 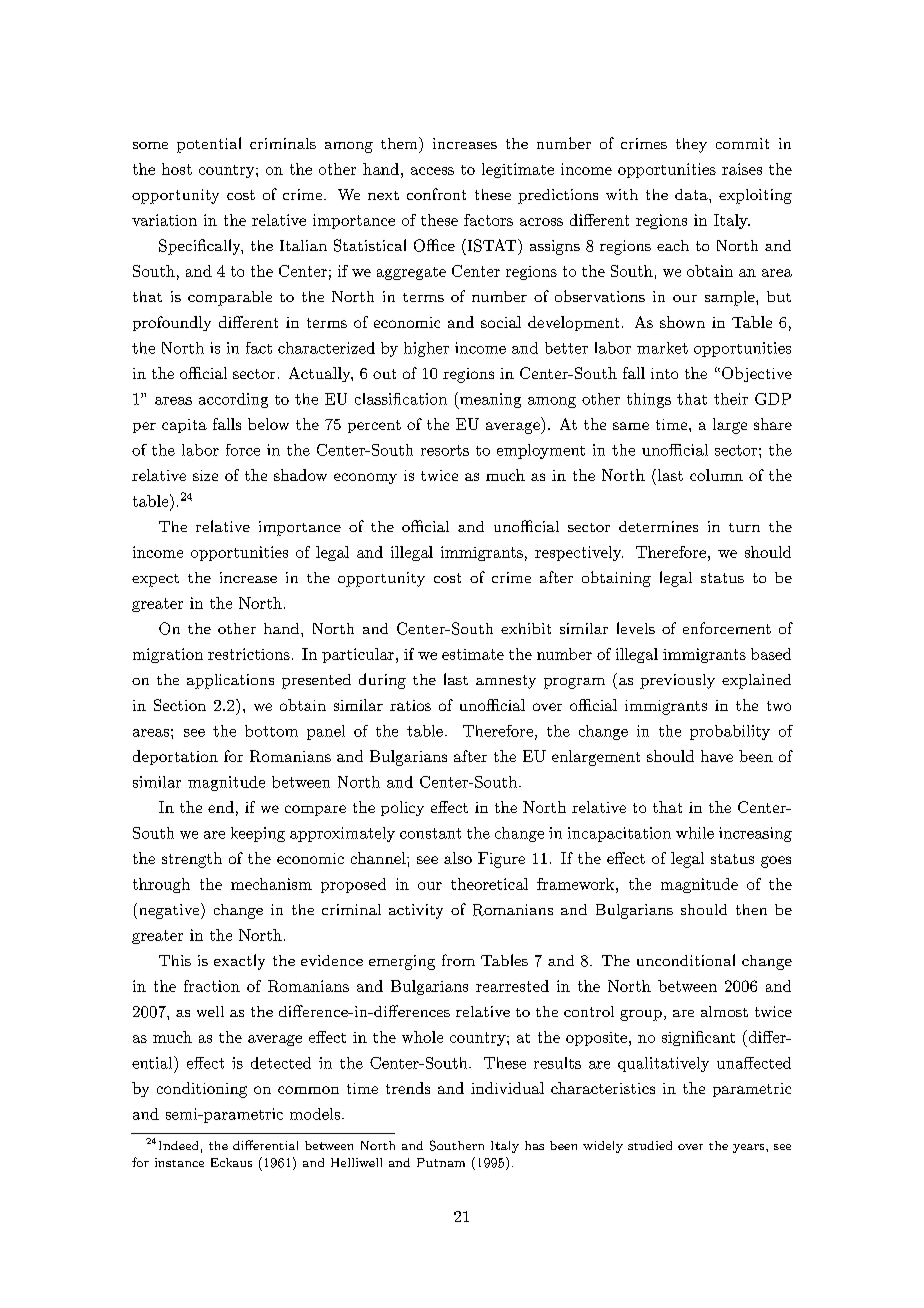 What do you see at coordinates (489, 884) in the screenshot?
I see `theoretical` at bounding box center [489, 884].
